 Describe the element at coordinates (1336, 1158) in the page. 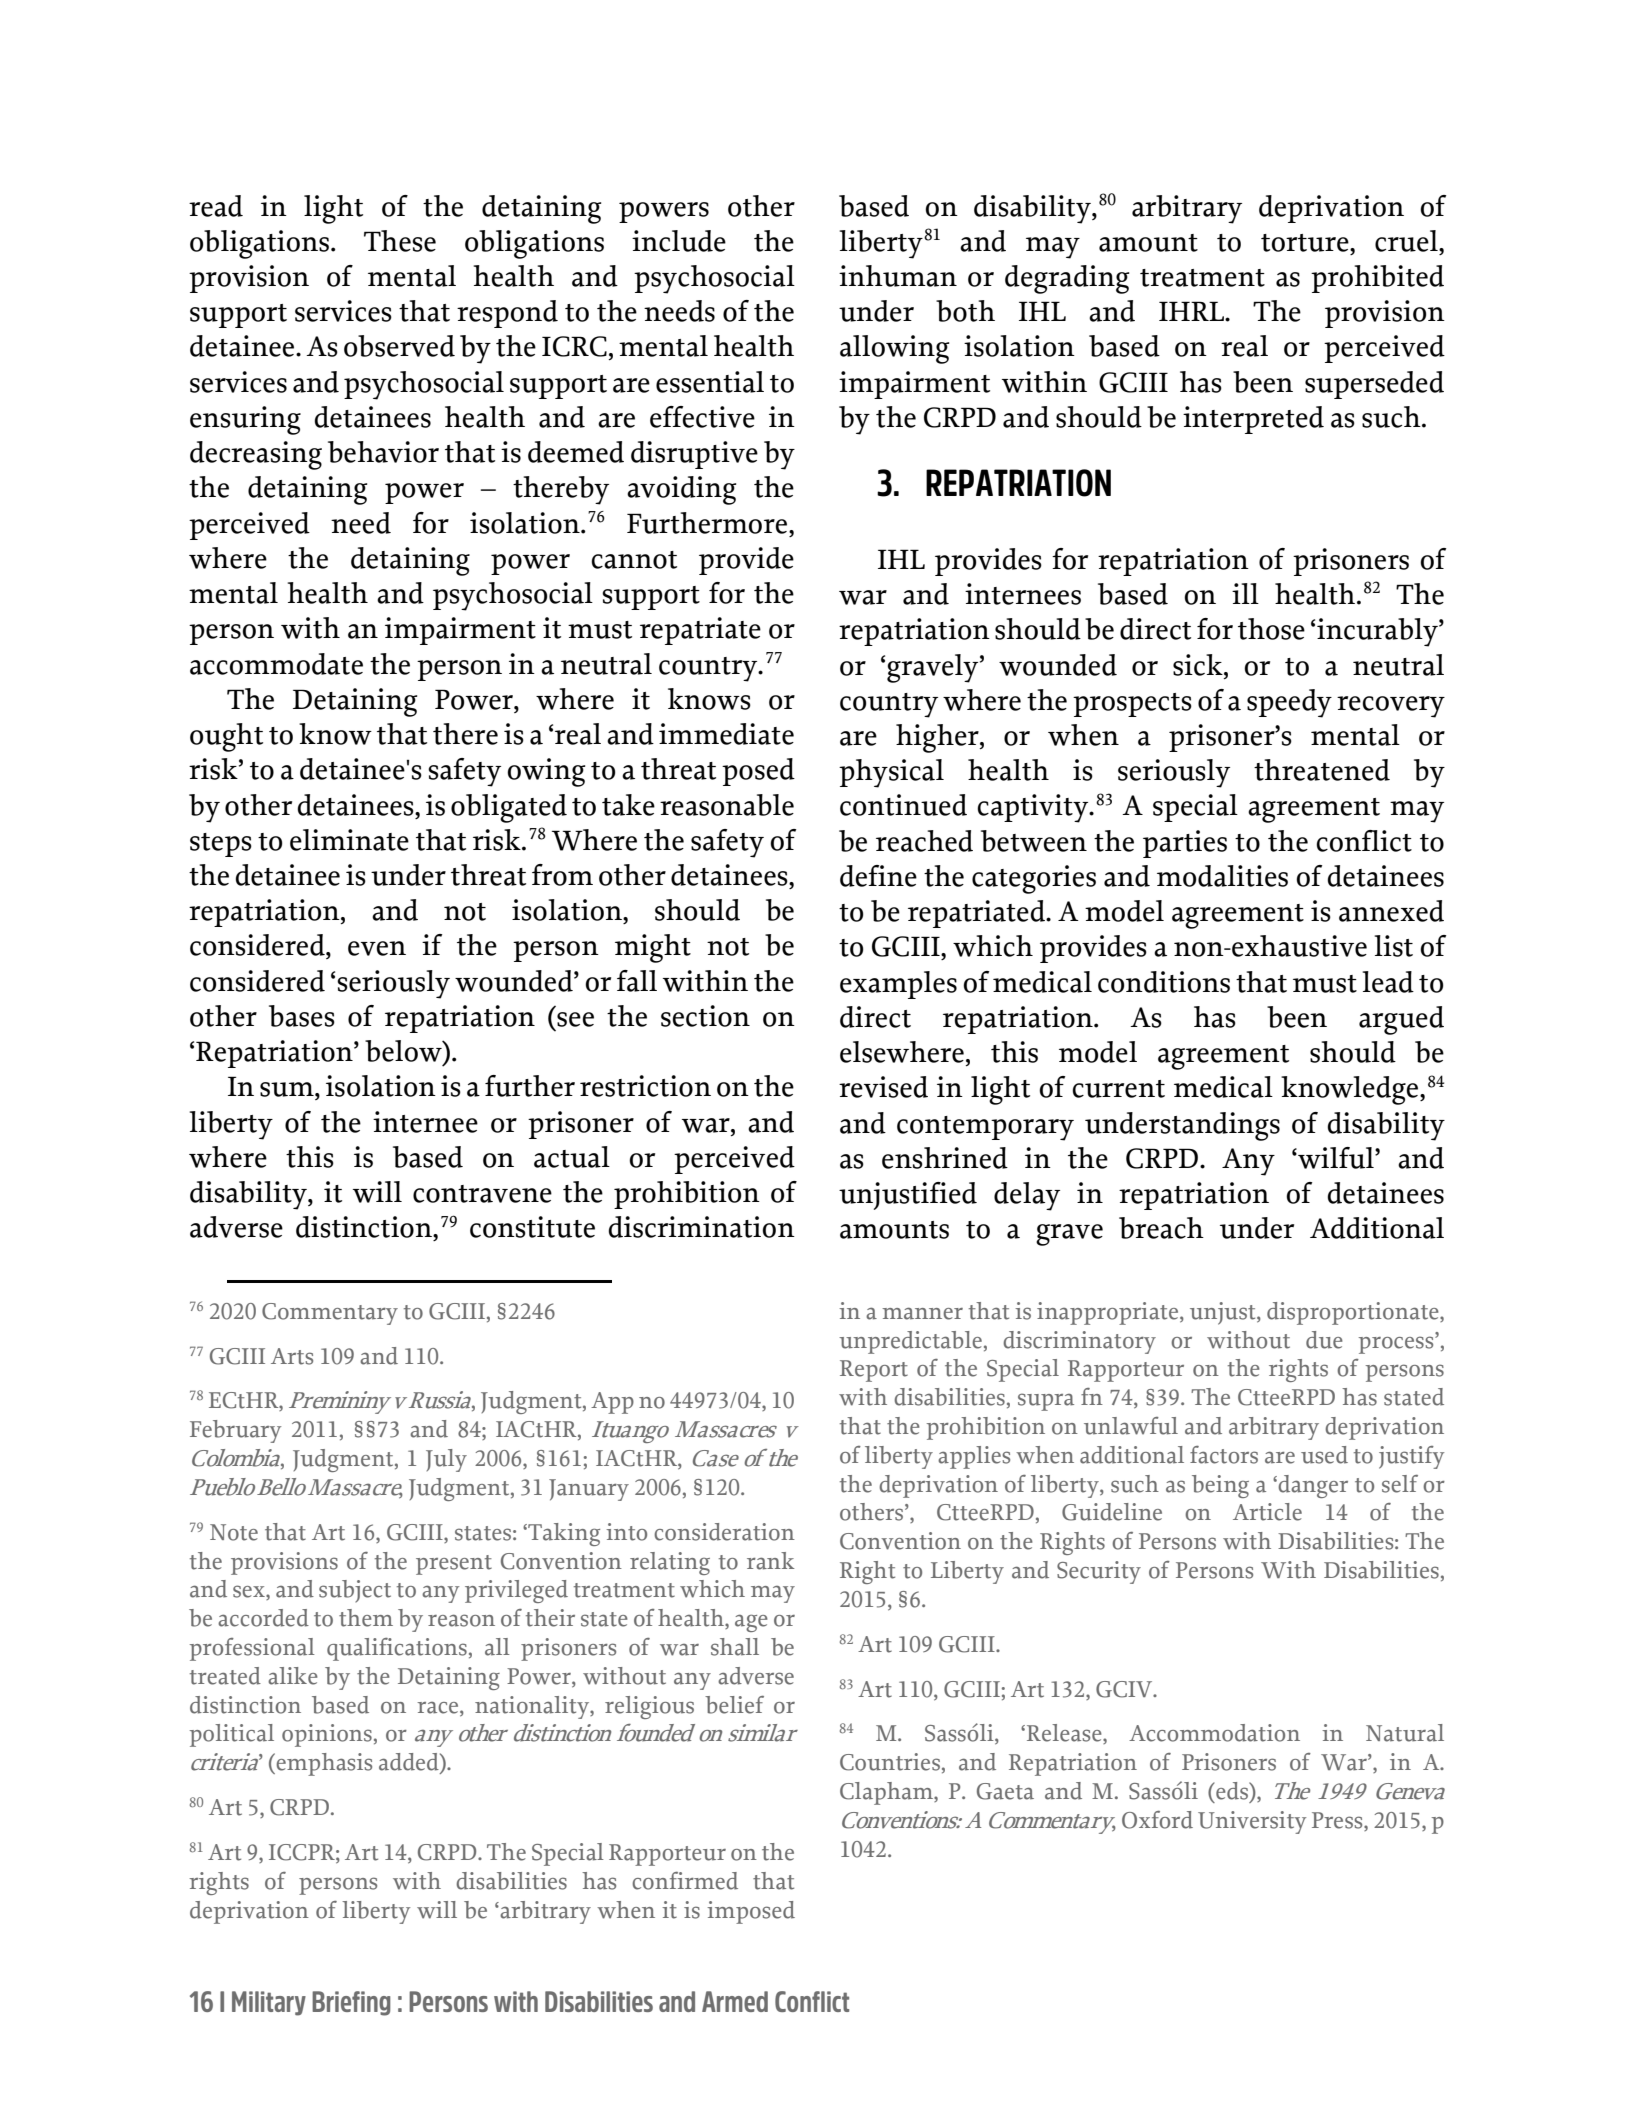

I see `wilful` at that location.
